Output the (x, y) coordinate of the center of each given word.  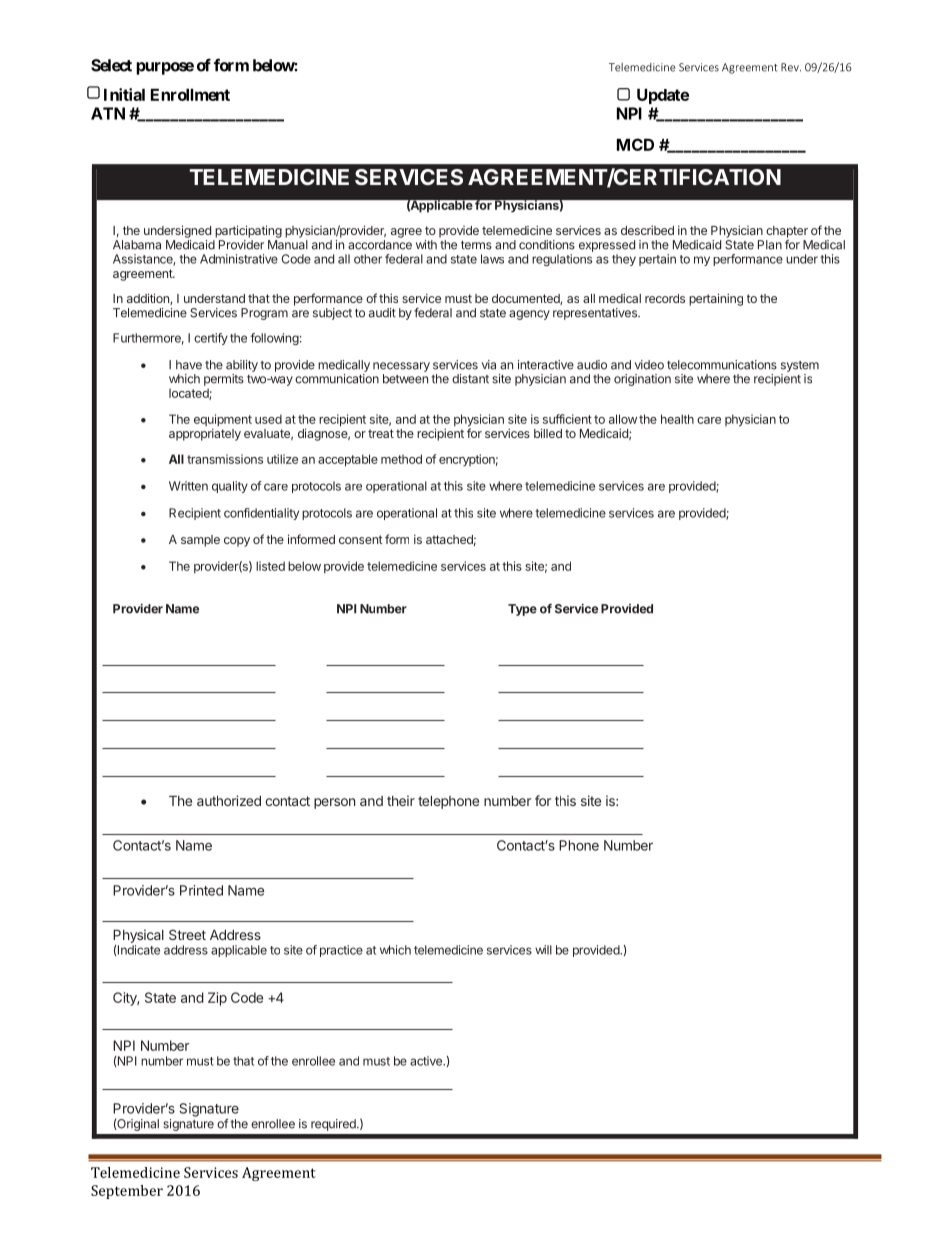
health (677, 419)
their (401, 800)
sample (200, 541)
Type (522, 610)
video (649, 365)
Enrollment (190, 94)
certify (211, 339)
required (334, 1125)
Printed (201, 890)
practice (341, 951)
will (543, 950)
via (489, 365)
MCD (635, 144)
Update (663, 96)
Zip (217, 999)
